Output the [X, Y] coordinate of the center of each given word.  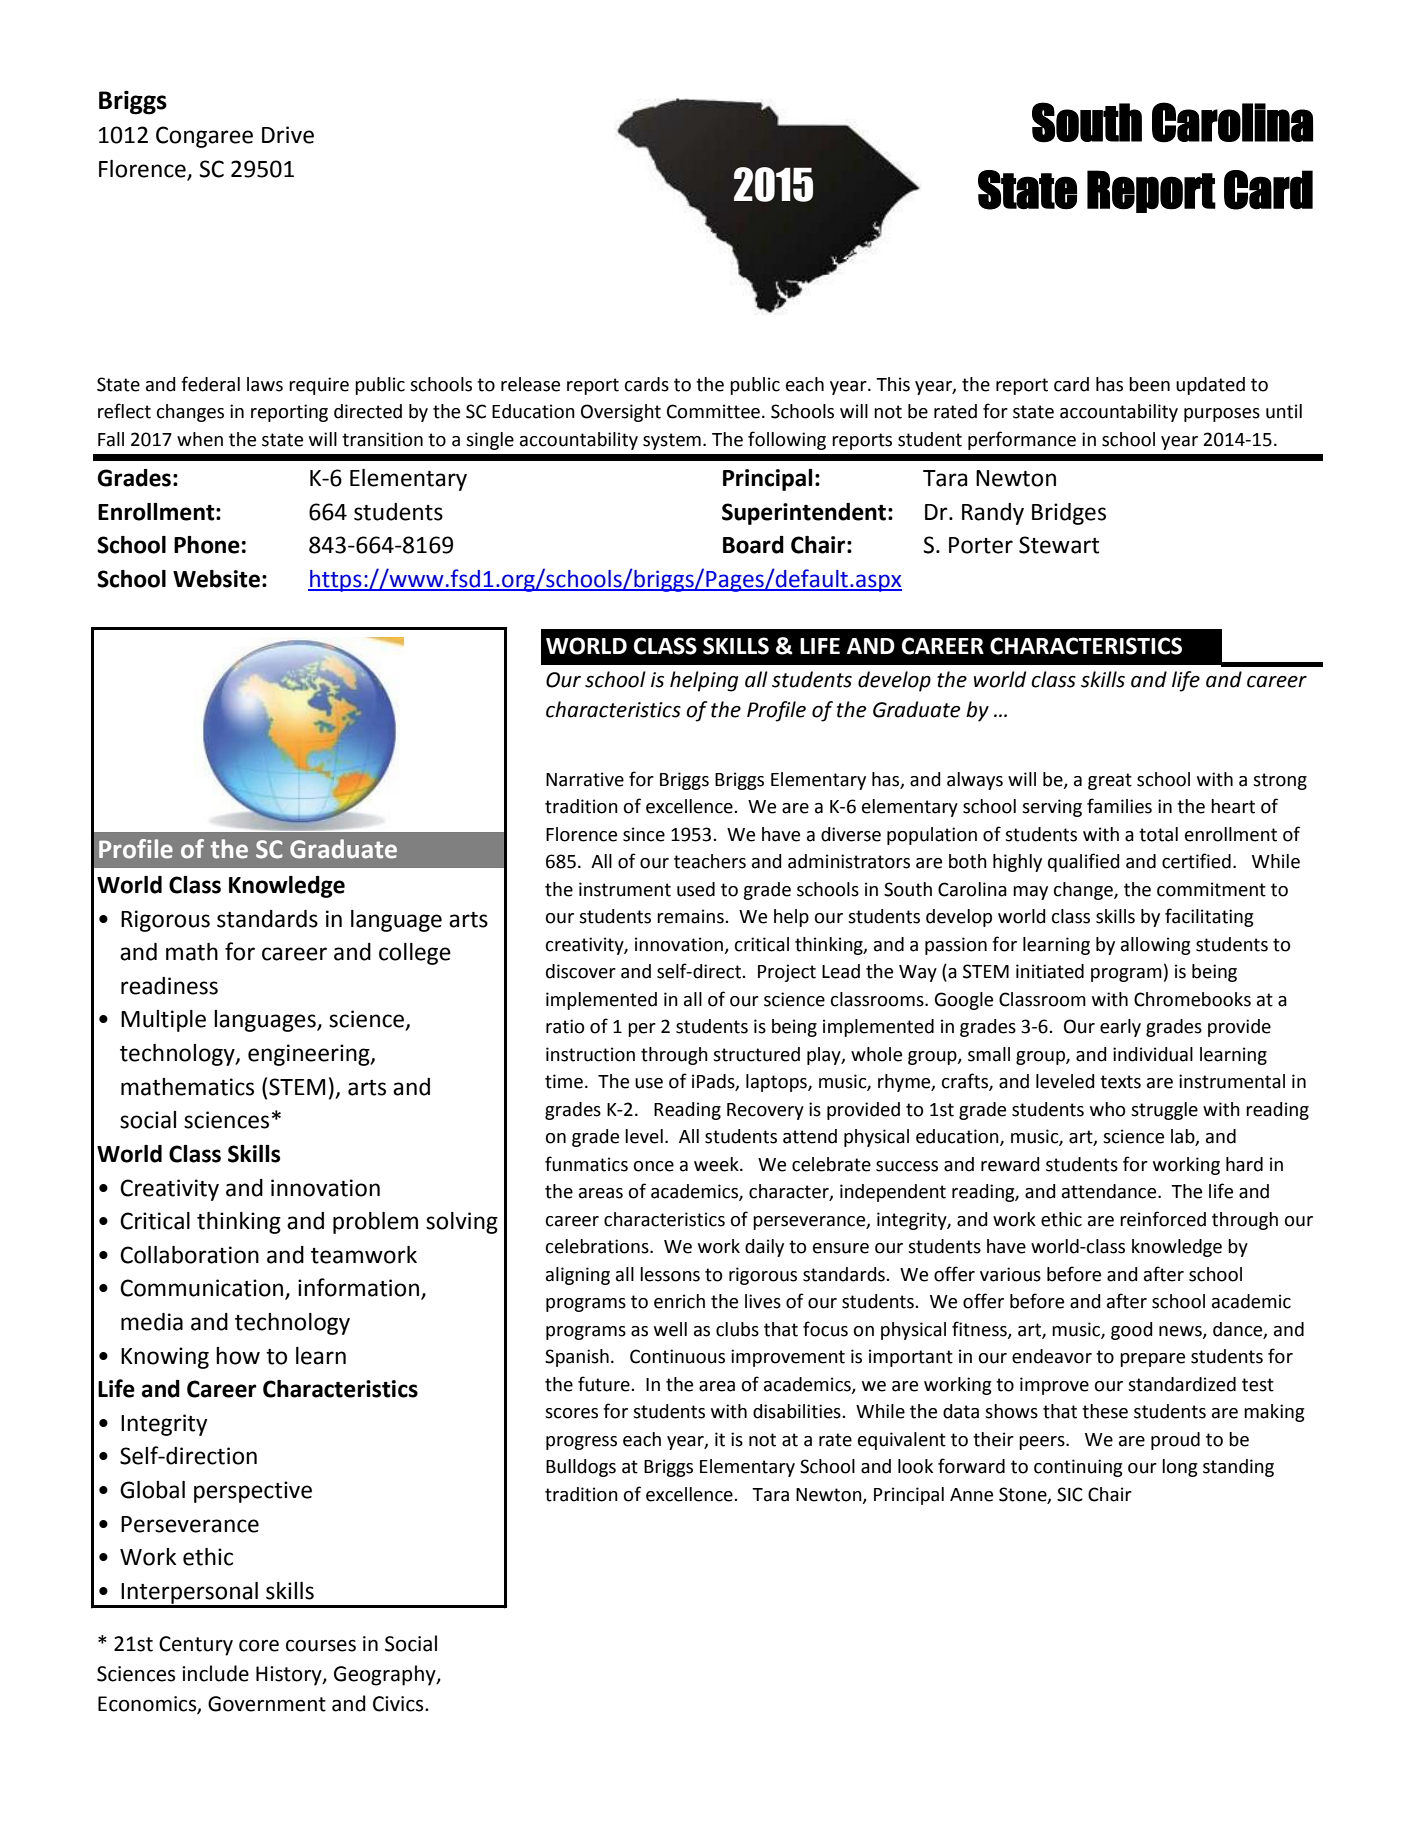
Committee [713, 411]
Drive [288, 135]
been [1149, 384]
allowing [1156, 946]
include [215, 1673]
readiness [169, 986]
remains [691, 916]
